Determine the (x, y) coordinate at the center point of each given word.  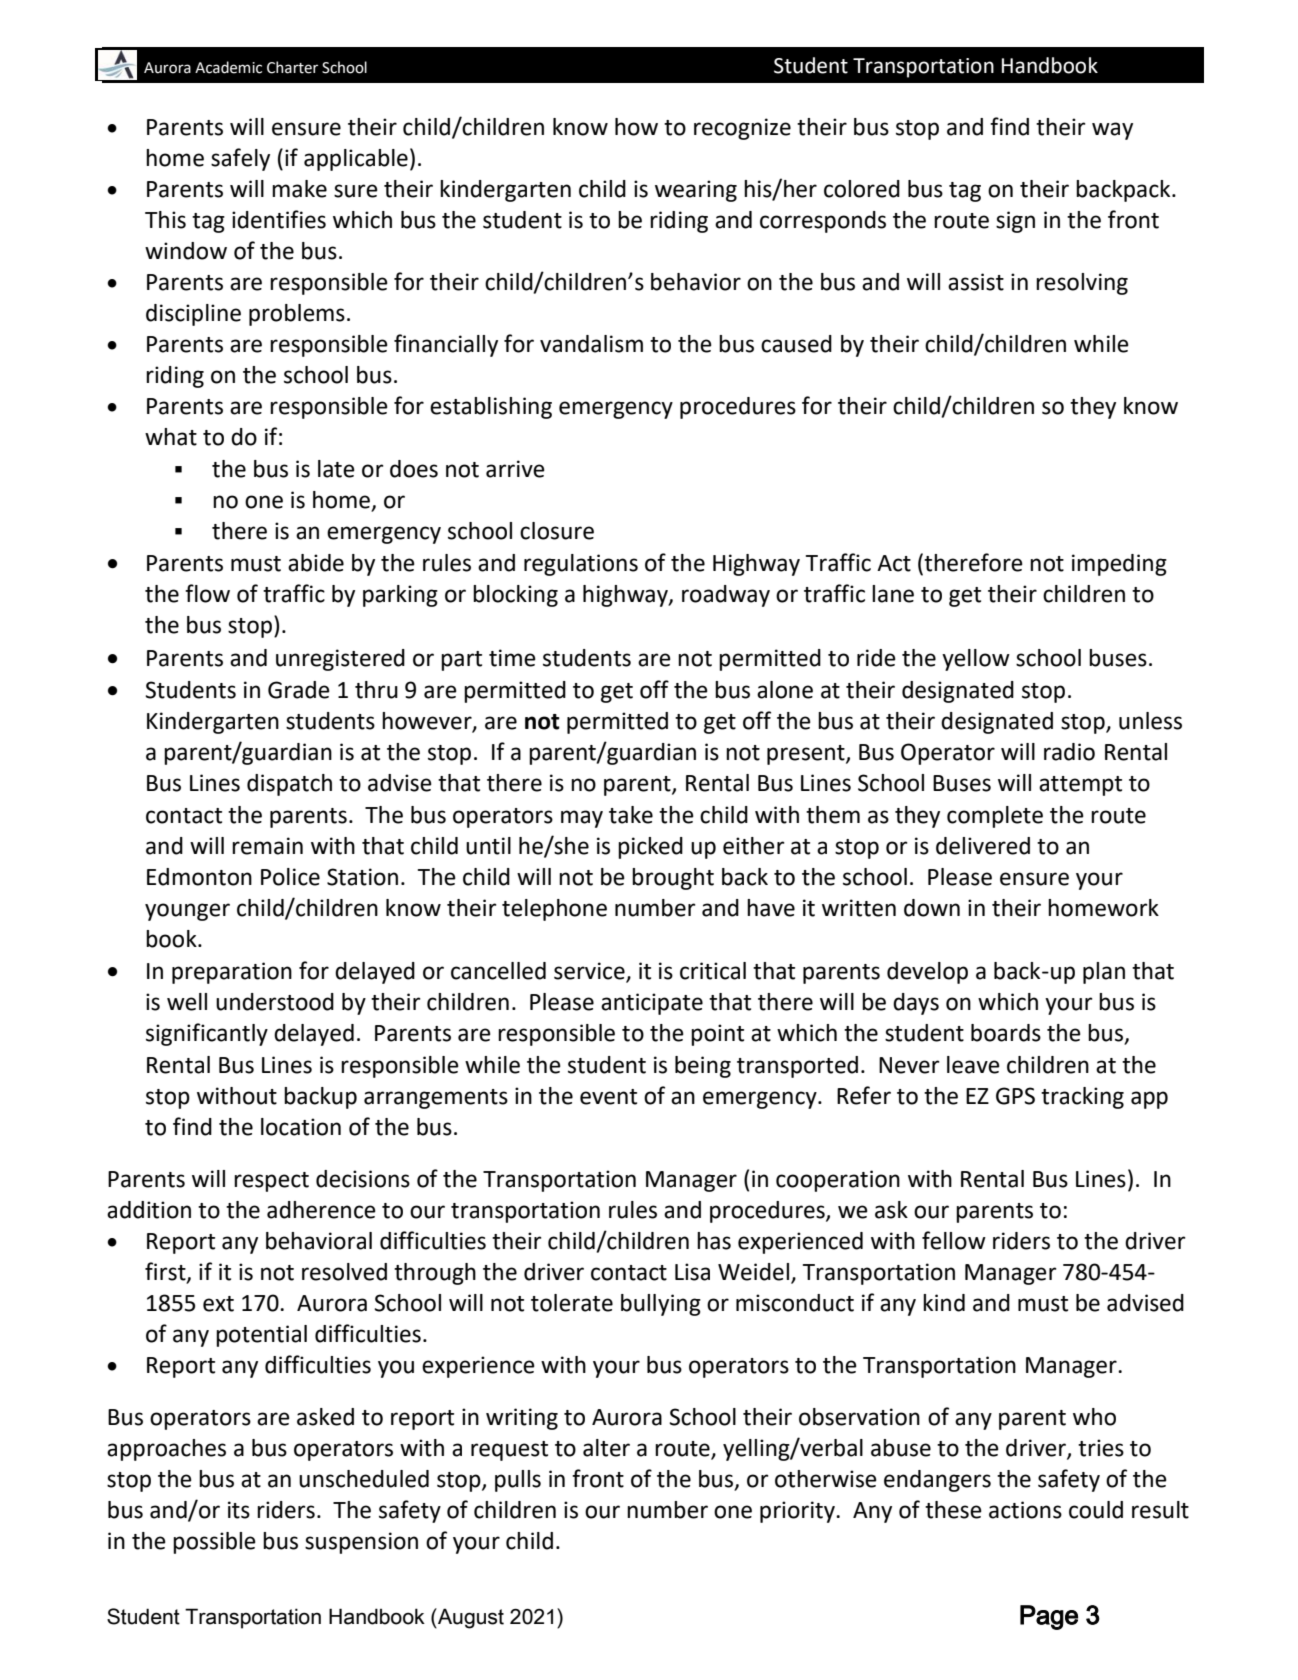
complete (995, 817)
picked (650, 848)
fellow (954, 1240)
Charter (292, 67)
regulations (581, 565)
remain (267, 846)
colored (862, 189)
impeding (1119, 565)
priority (798, 1512)
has (714, 1241)
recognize (742, 129)
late (336, 469)
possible (214, 1543)
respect (271, 1182)
